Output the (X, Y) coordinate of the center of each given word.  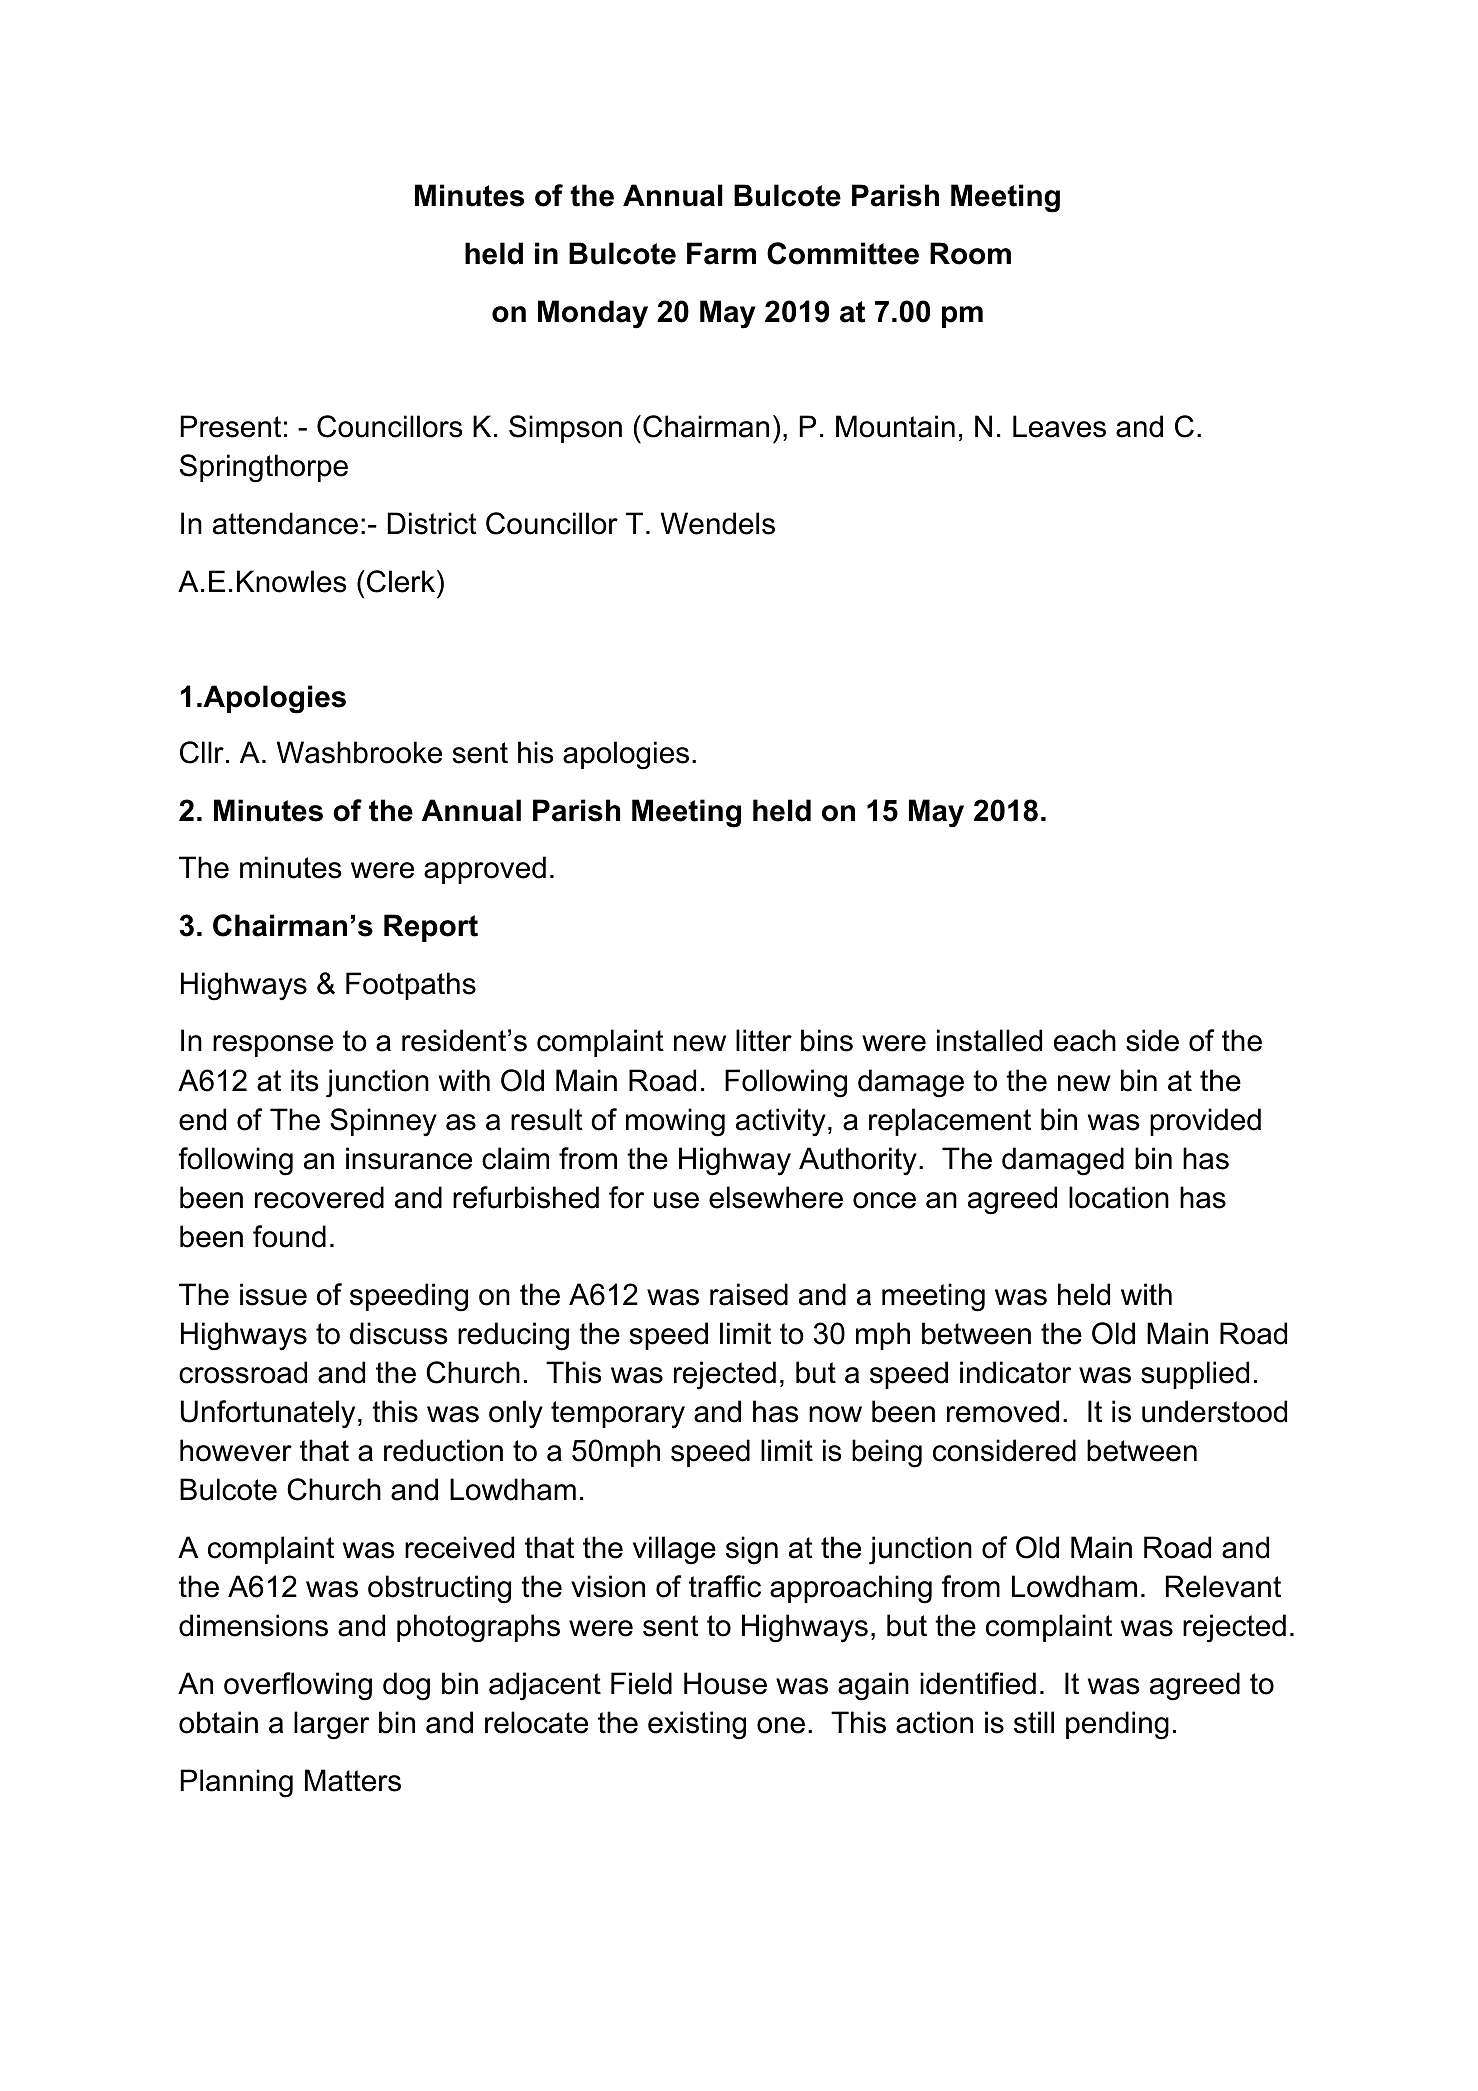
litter (764, 1040)
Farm (721, 253)
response (273, 1046)
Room (970, 253)
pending (1117, 1725)
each (1085, 1040)
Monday (593, 314)
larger (331, 1725)
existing (697, 1725)
